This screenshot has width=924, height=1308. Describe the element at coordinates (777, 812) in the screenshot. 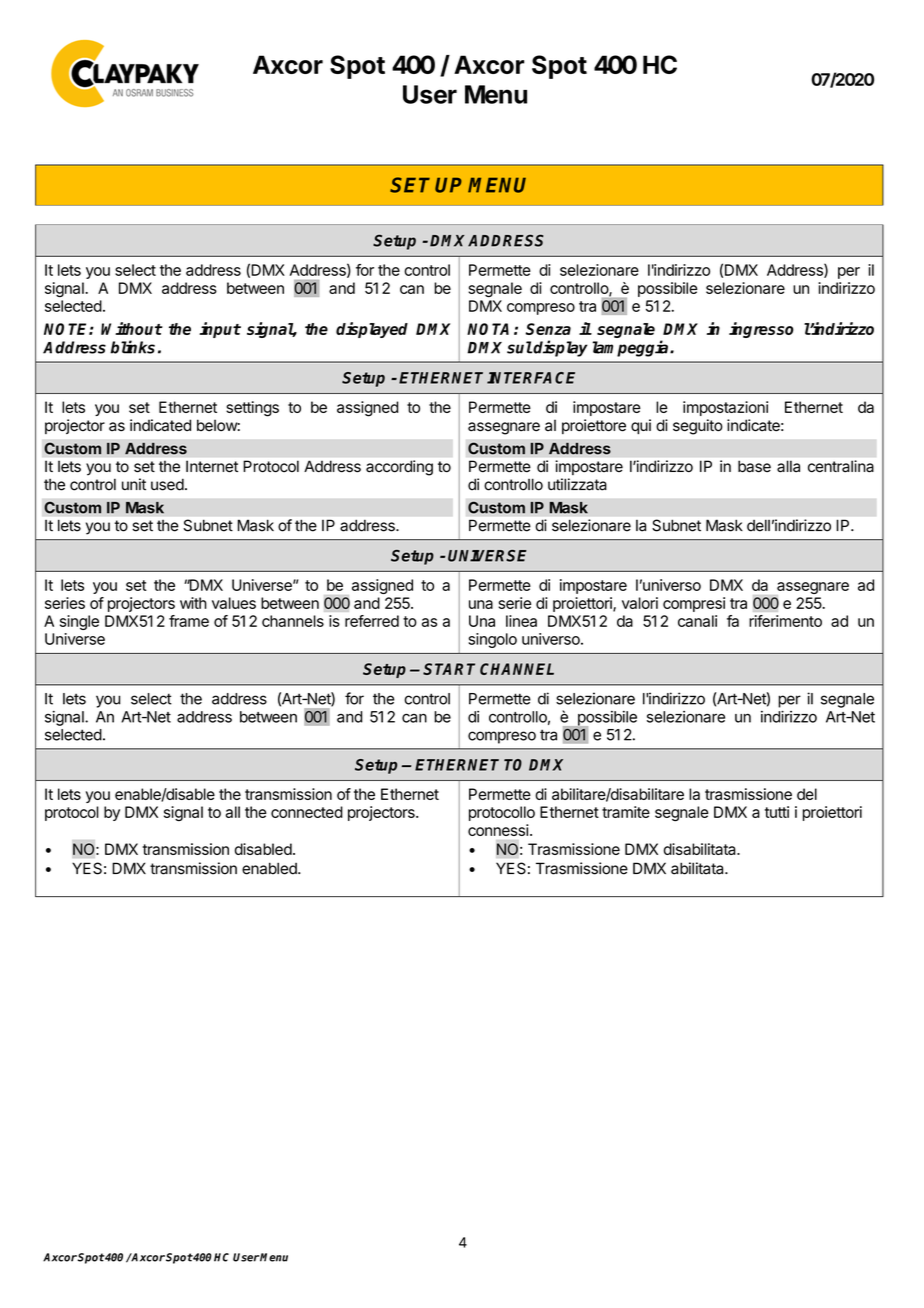

I see `tutti` at that location.
